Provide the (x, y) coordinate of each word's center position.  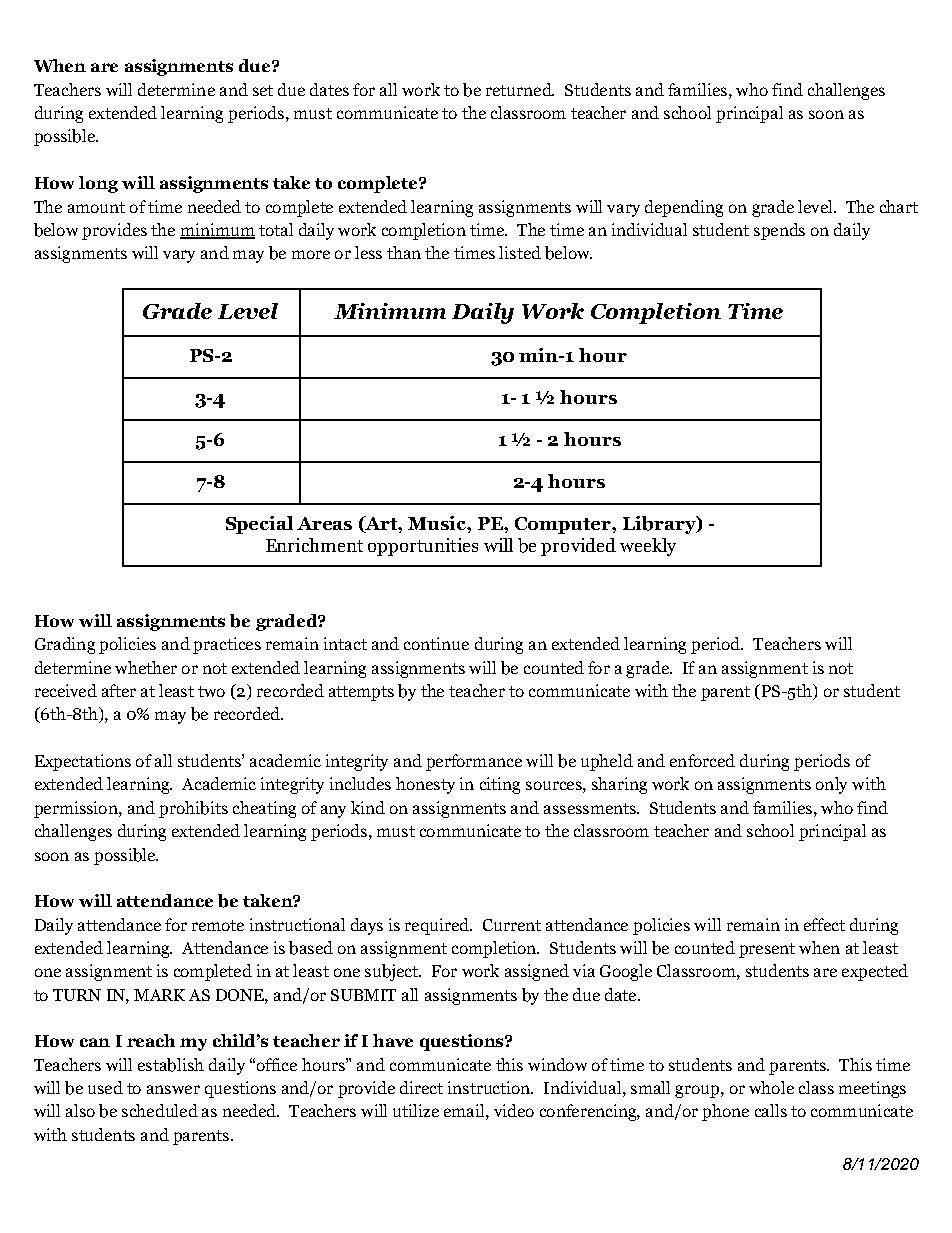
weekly (648, 547)
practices (227, 645)
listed (520, 252)
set (263, 90)
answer (173, 1089)
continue (436, 643)
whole (771, 1087)
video (514, 1110)
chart (899, 206)
